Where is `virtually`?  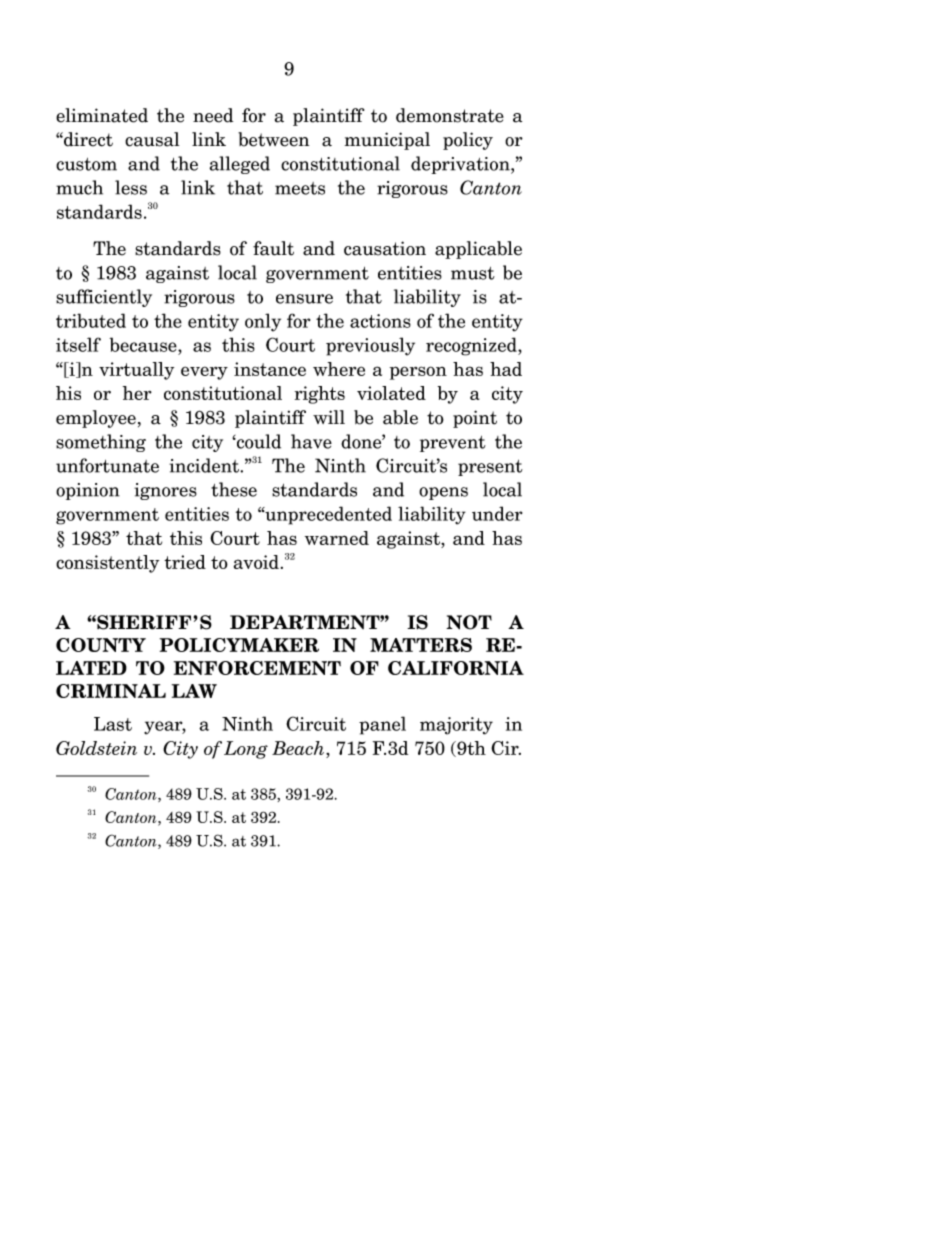
virtually is located at coordinates (136, 371).
